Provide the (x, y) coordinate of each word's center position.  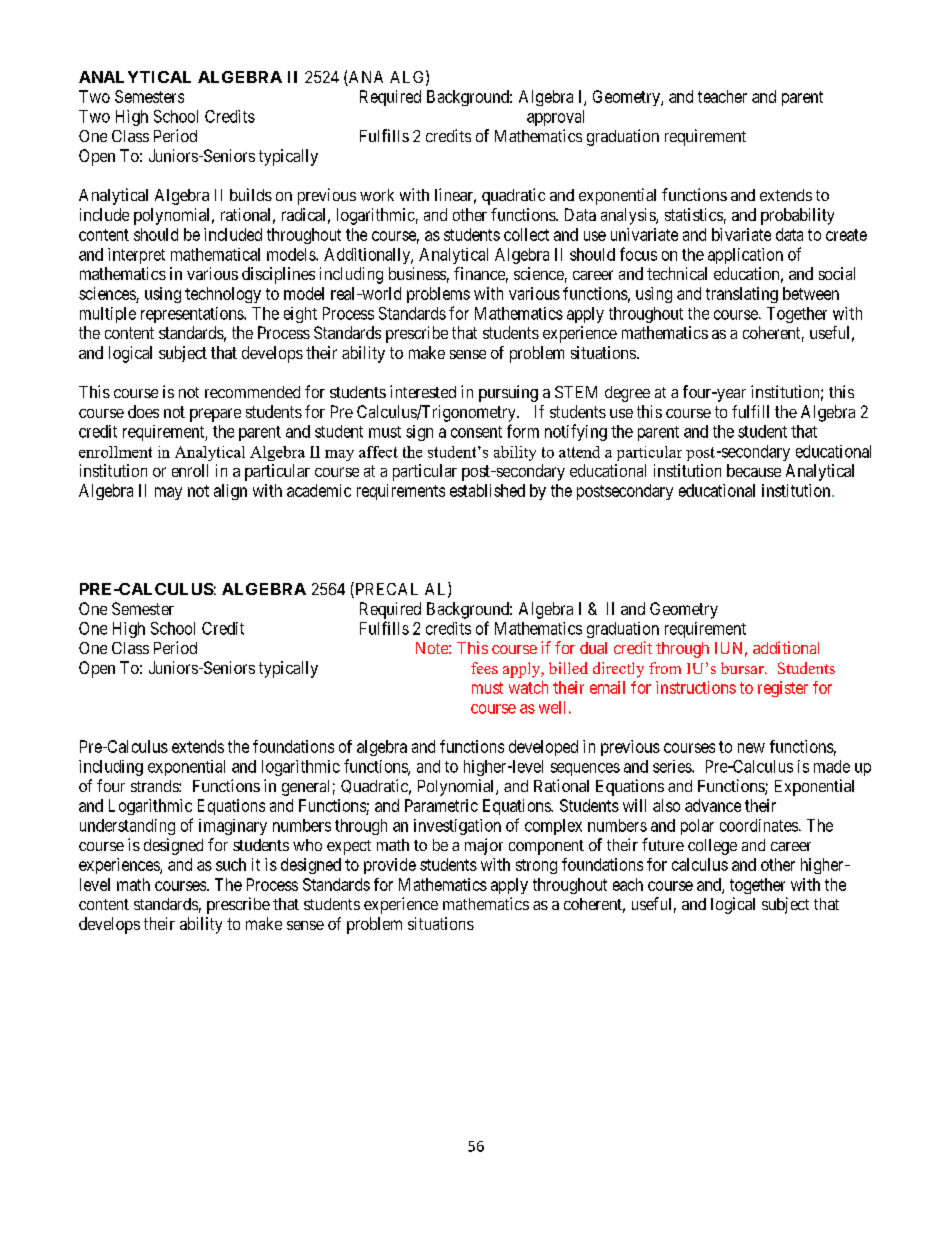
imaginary (233, 827)
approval (555, 118)
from (665, 668)
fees (484, 668)
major (484, 846)
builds (251, 194)
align (230, 492)
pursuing (508, 393)
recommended (252, 392)
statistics (694, 214)
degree (627, 394)
